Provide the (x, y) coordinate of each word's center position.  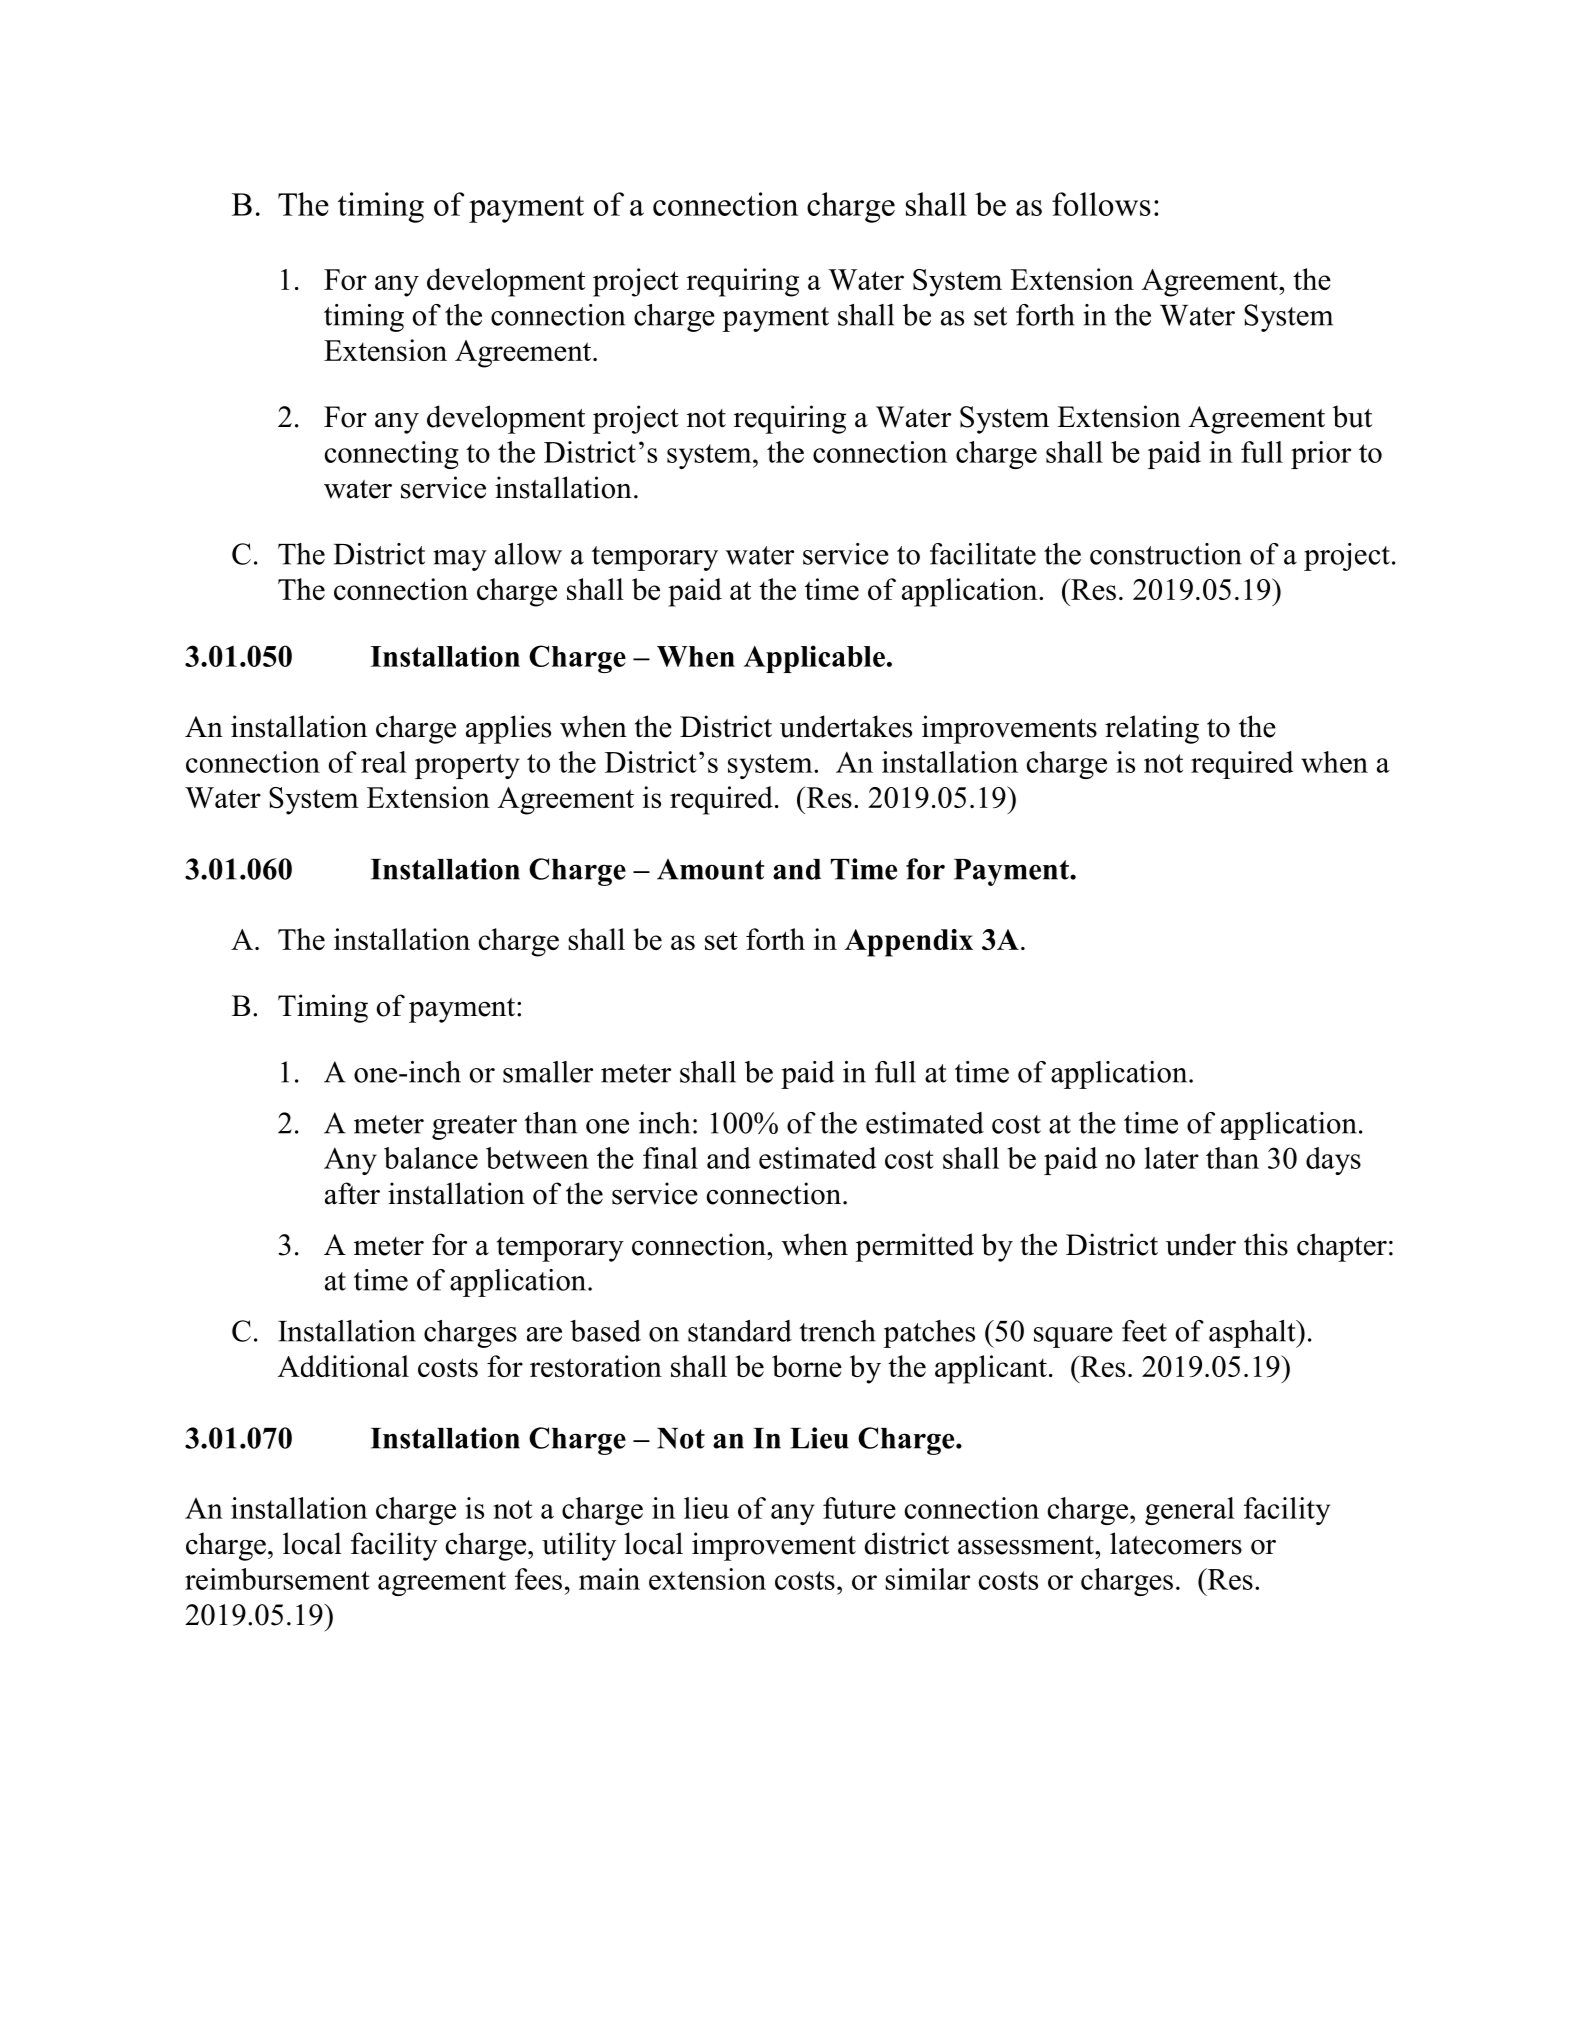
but (1352, 416)
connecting (392, 455)
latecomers (1176, 1543)
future (859, 1508)
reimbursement (277, 1579)
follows (1101, 204)
